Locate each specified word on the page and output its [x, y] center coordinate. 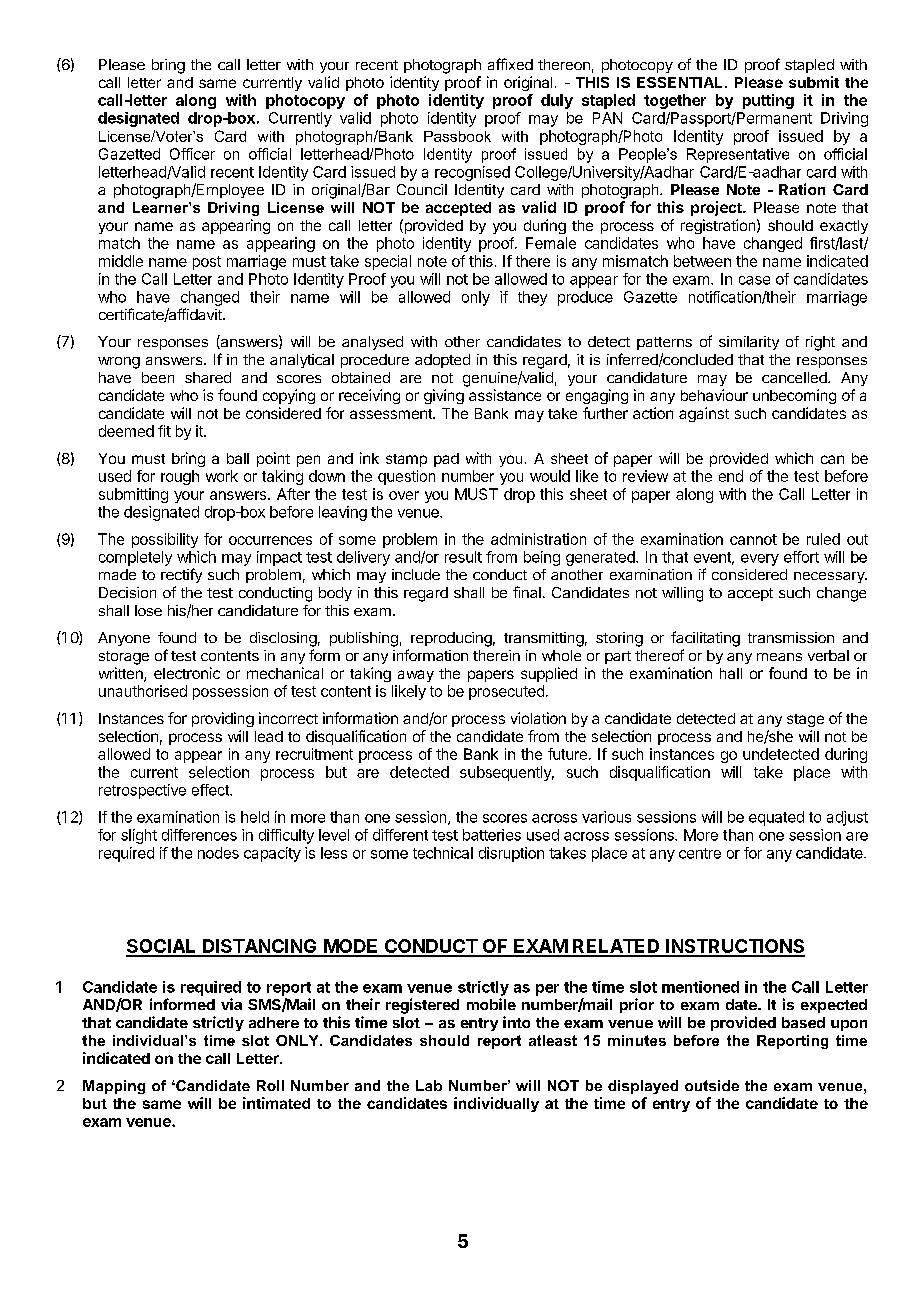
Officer [192, 154]
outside [712, 1085]
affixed [510, 64]
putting [768, 101]
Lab [429, 1085]
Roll [270, 1085]
